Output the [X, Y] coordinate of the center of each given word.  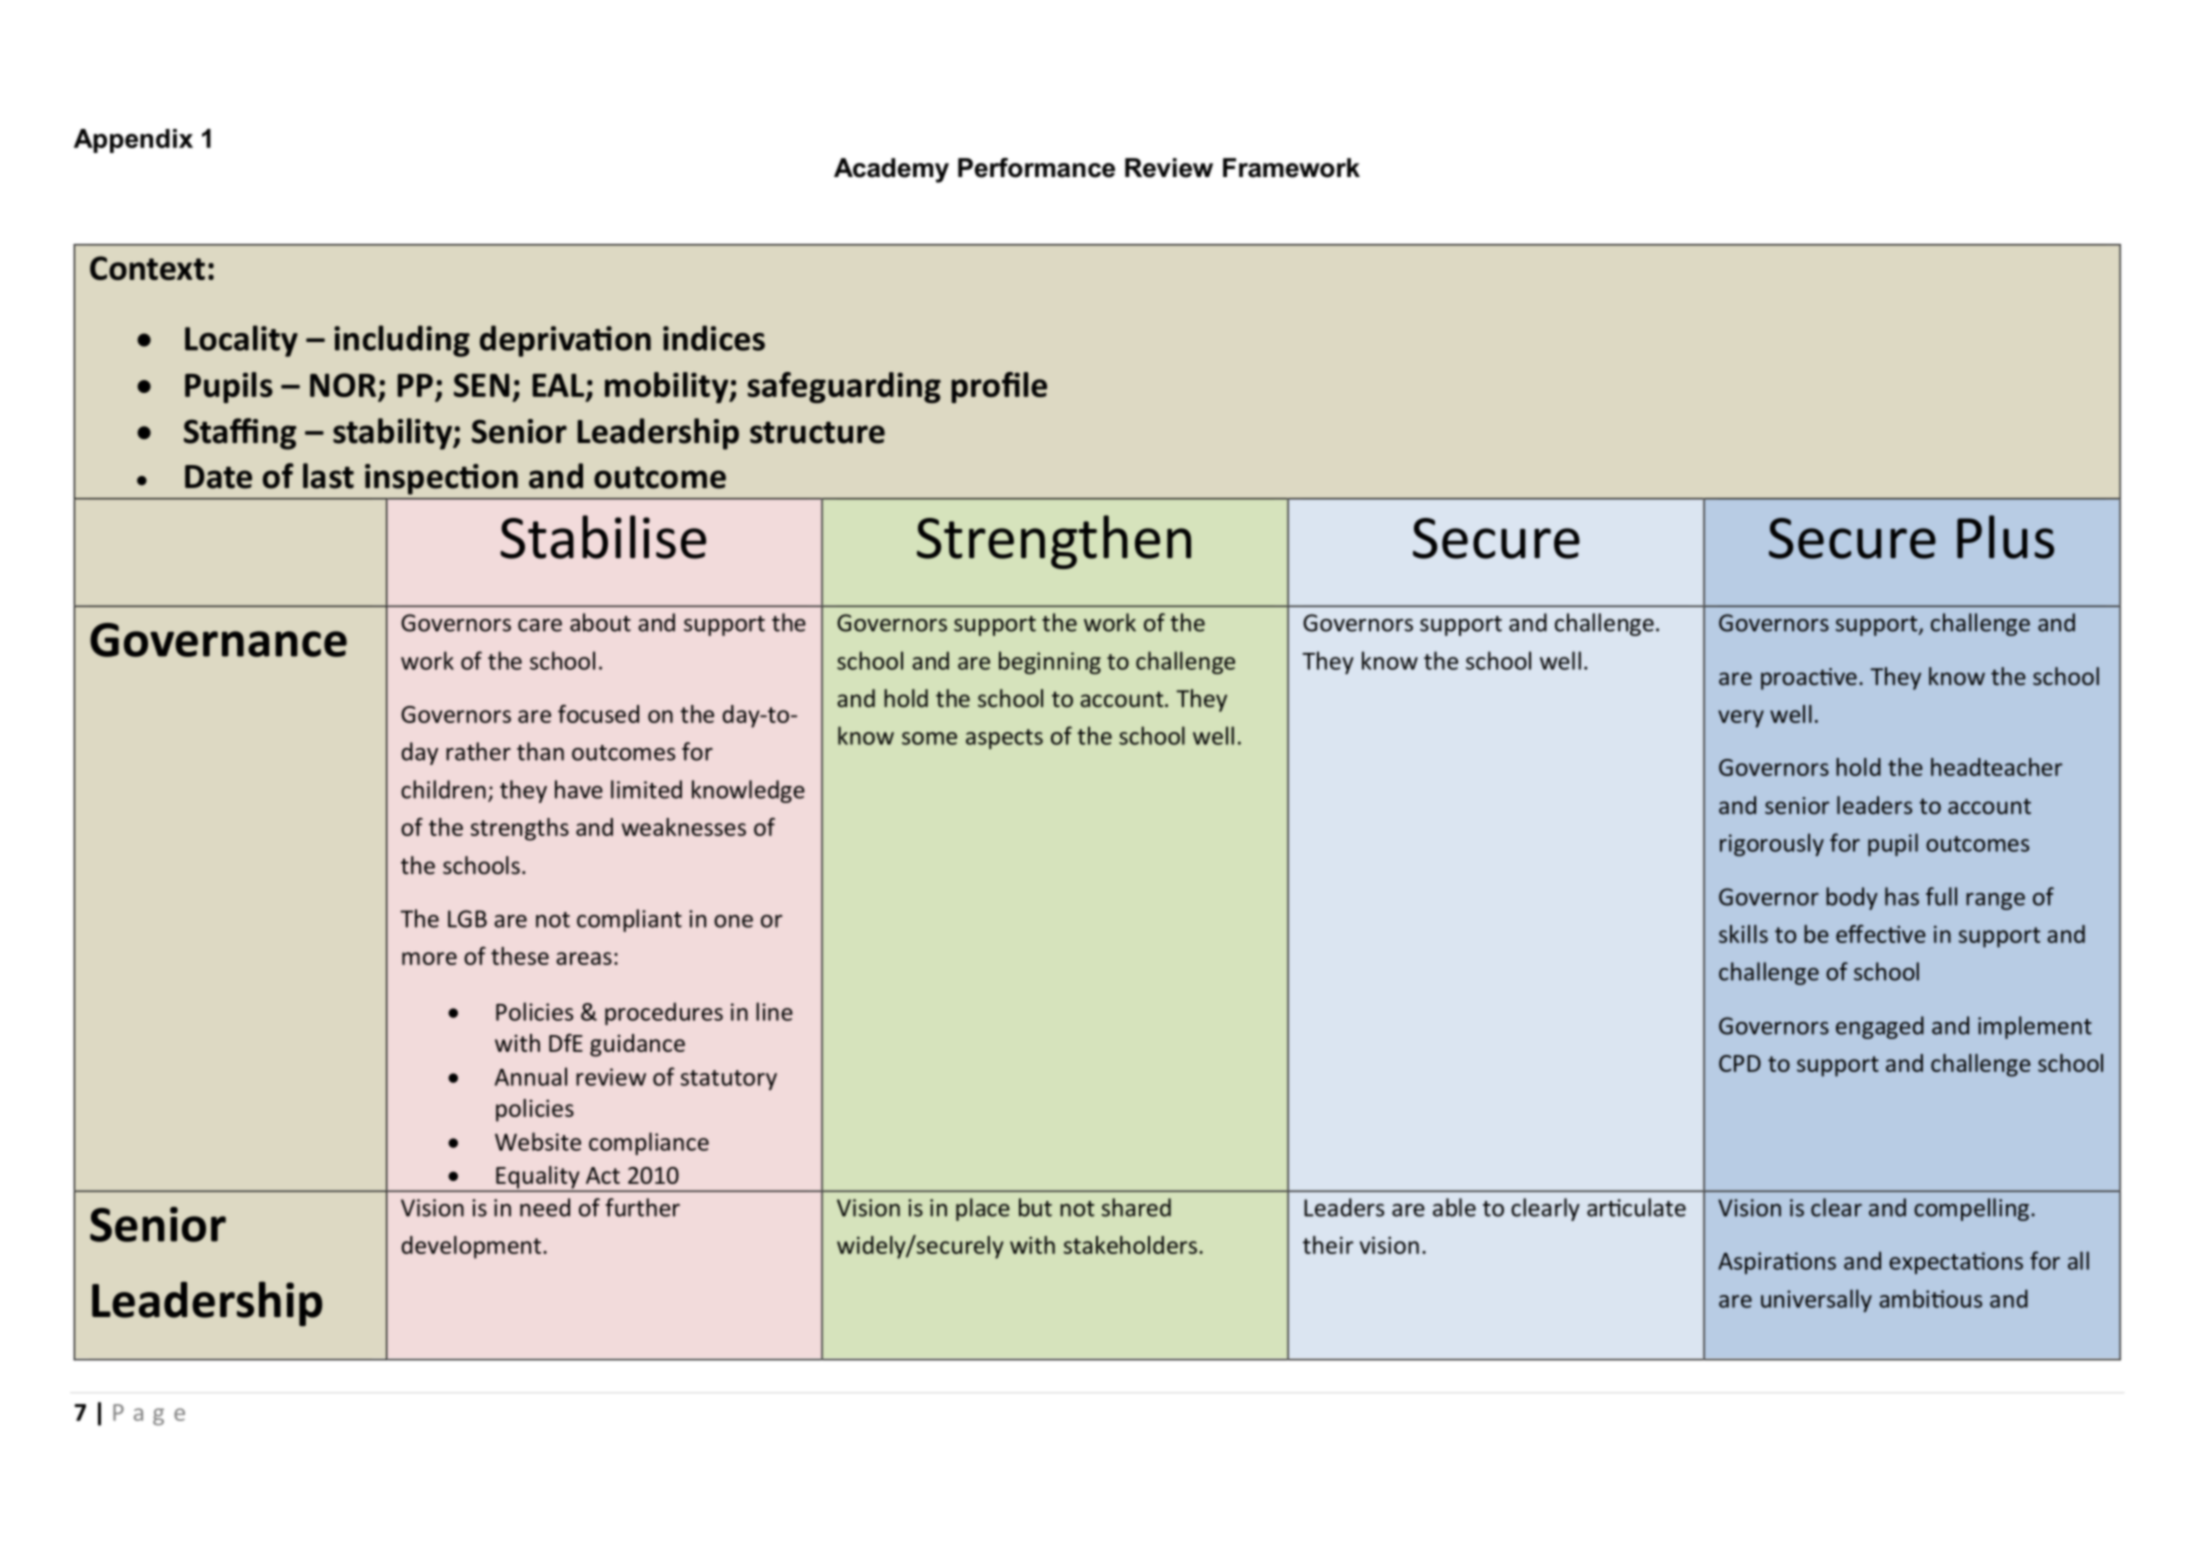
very [1741, 719]
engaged [1880, 1027]
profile [999, 387]
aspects [1004, 739]
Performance [1036, 168]
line [774, 1011]
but [1035, 1207]
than [540, 751]
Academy [891, 170]
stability [394, 434]
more [429, 958]
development [471, 1247]
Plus [2005, 537]
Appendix [133, 141]
